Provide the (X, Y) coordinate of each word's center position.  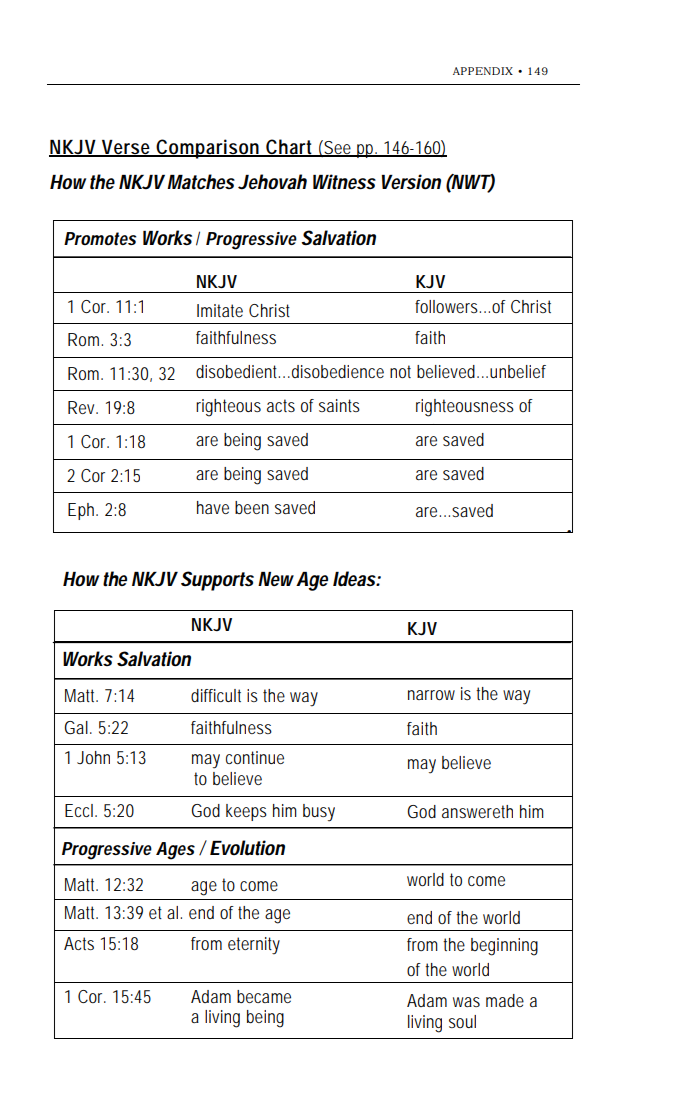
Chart (289, 147)
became (264, 996)
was (466, 1002)
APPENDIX (483, 71)
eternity (254, 946)
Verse (125, 148)
